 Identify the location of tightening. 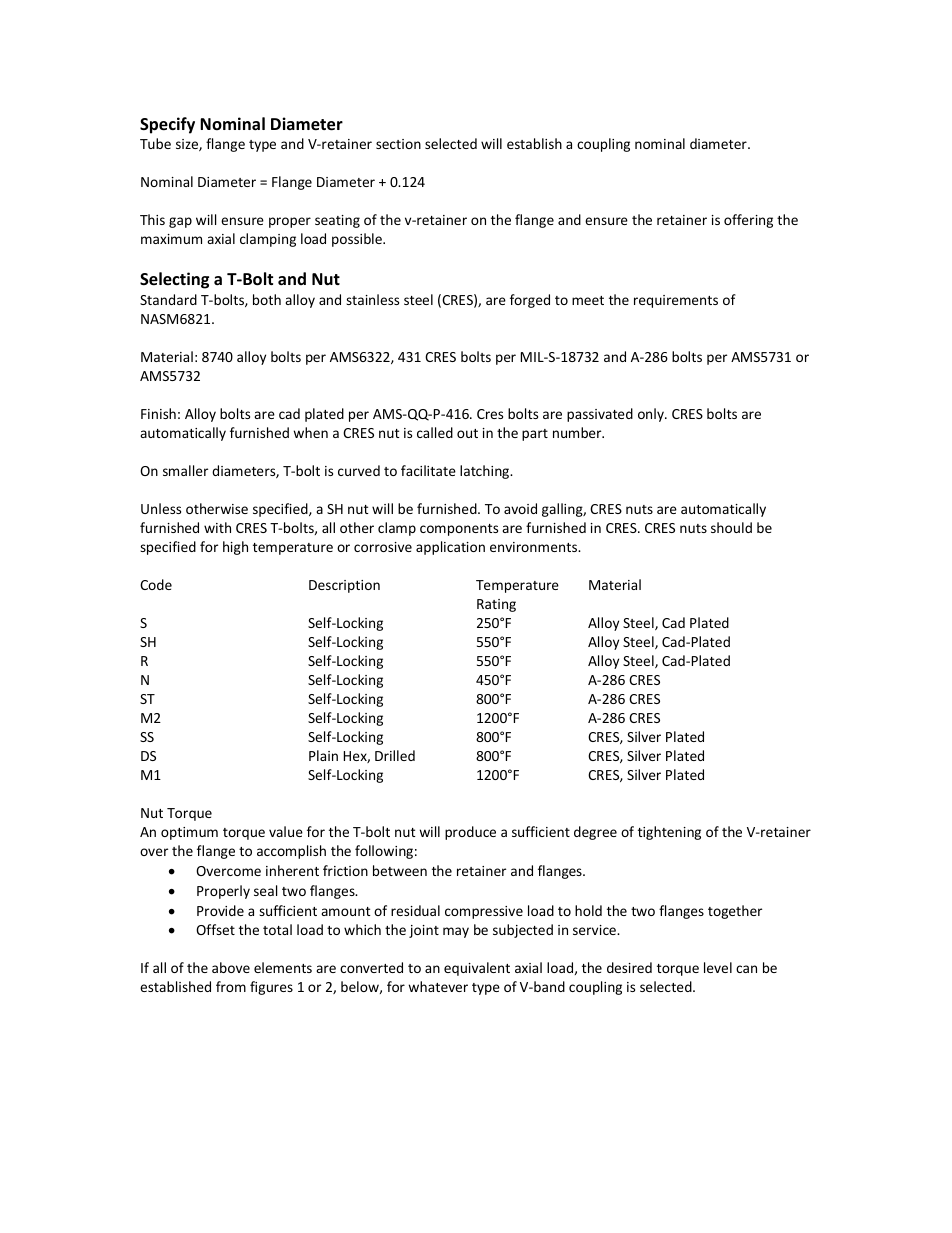
(669, 833).
